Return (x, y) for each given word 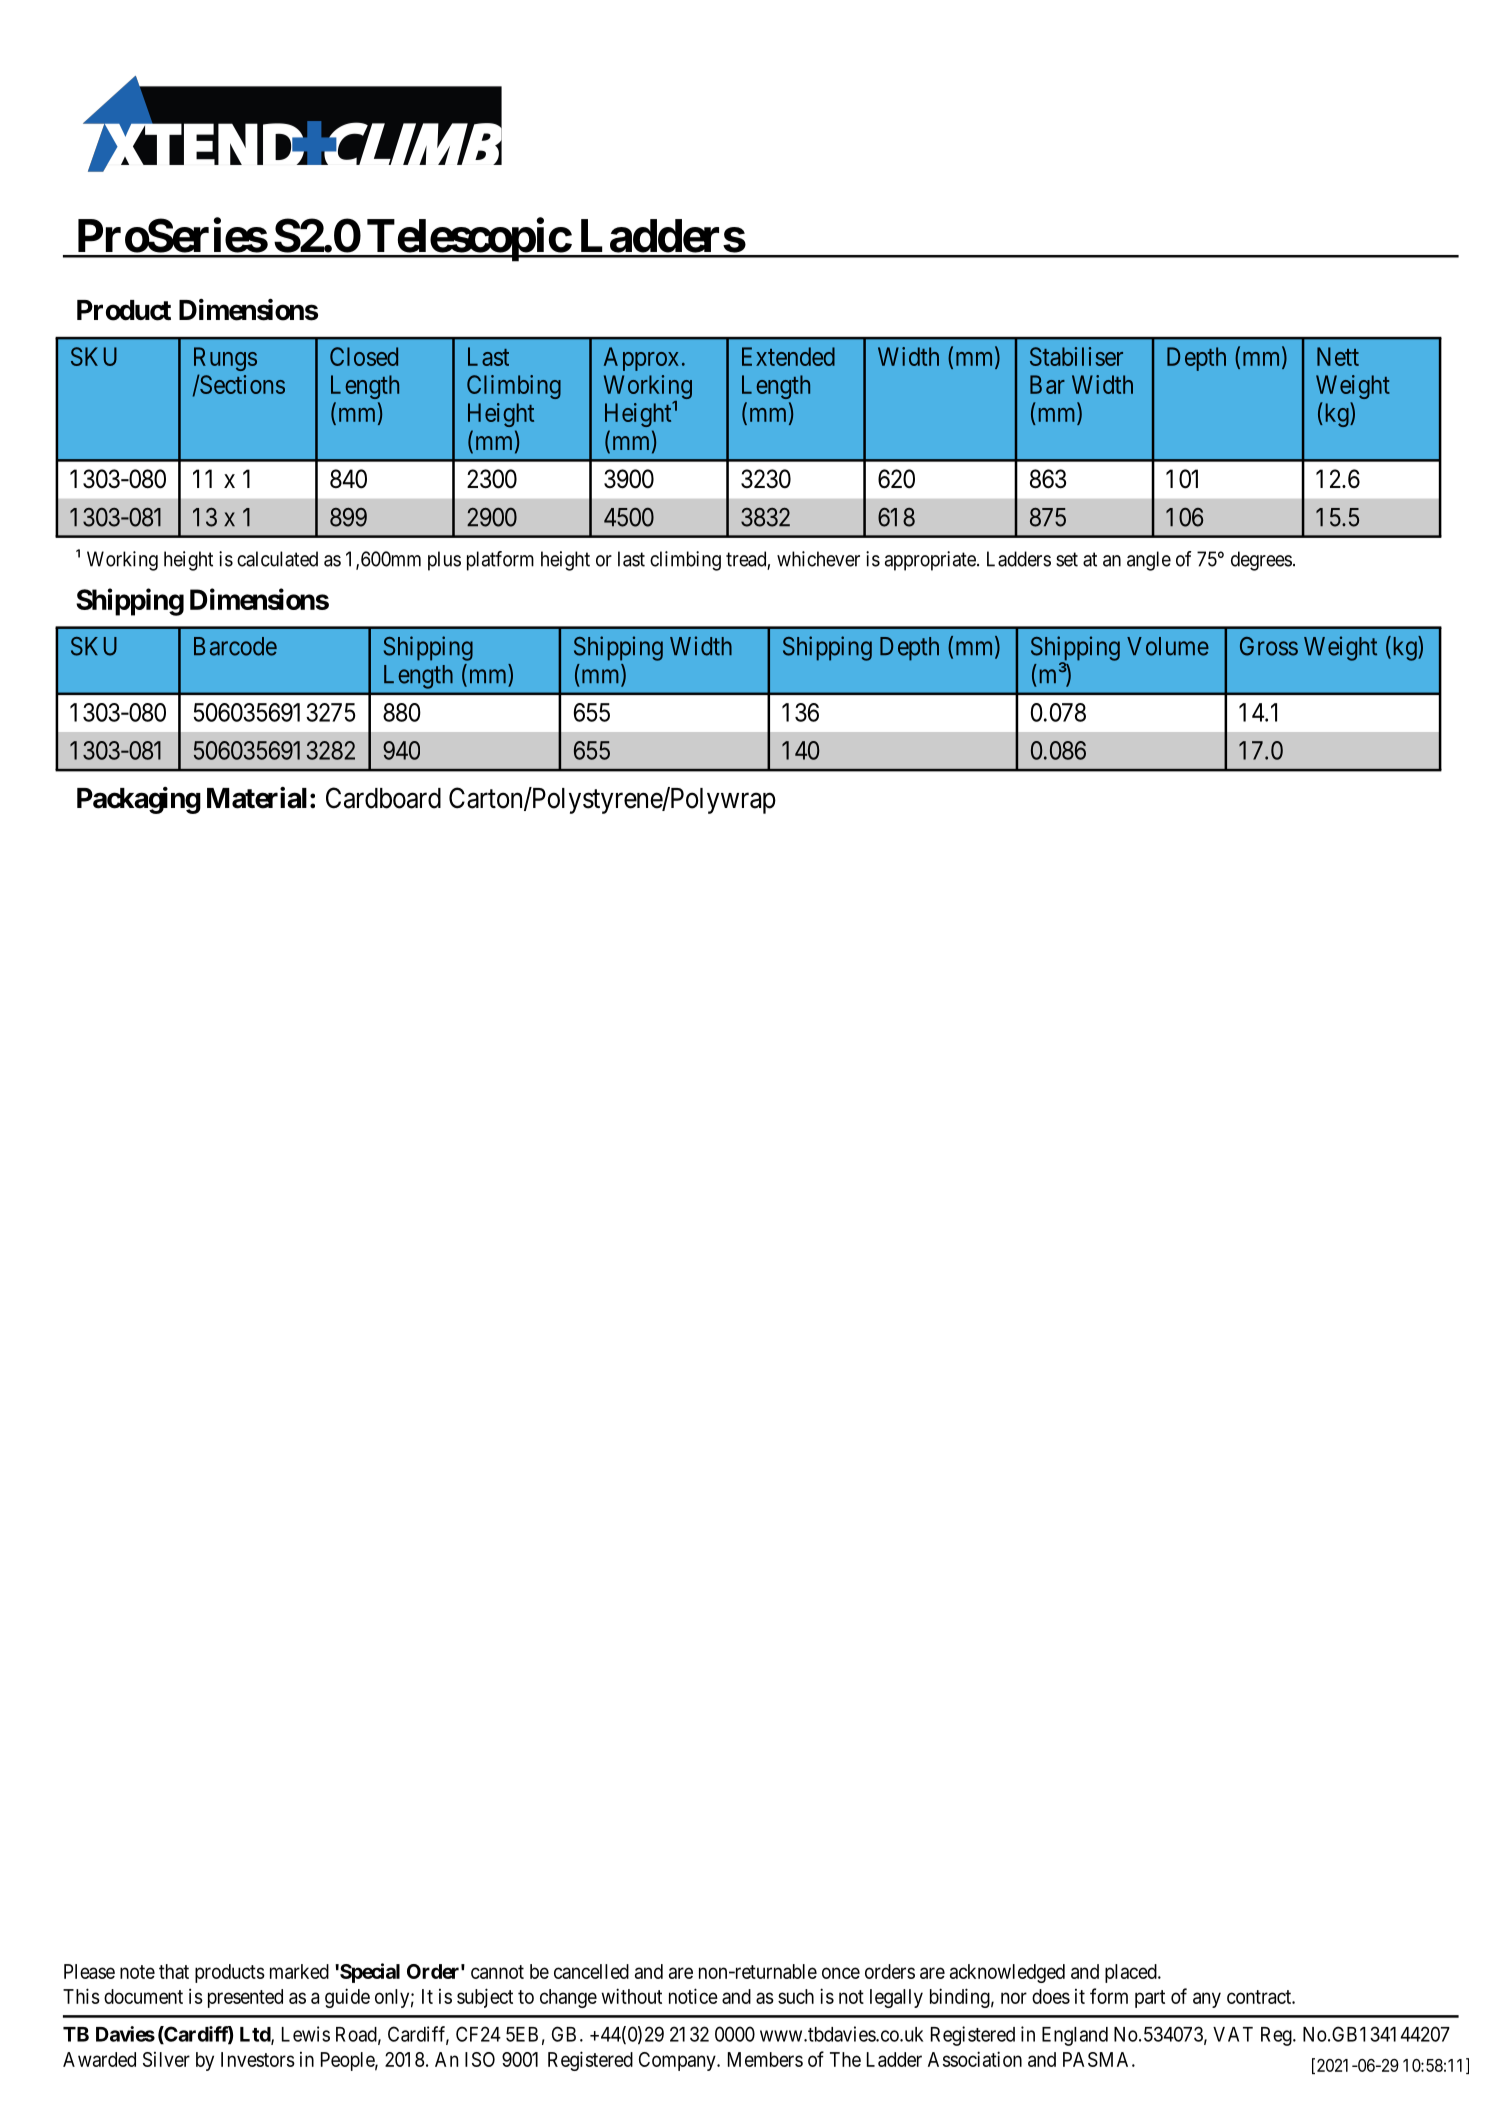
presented (245, 1998)
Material (257, 798)
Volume (1168, 646)
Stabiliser (1076, 356)
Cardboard (383, 798)
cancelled (591, 1971)
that (174, 1971)
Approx (641, 359)
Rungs (225, 359)
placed (1132, 1973)
